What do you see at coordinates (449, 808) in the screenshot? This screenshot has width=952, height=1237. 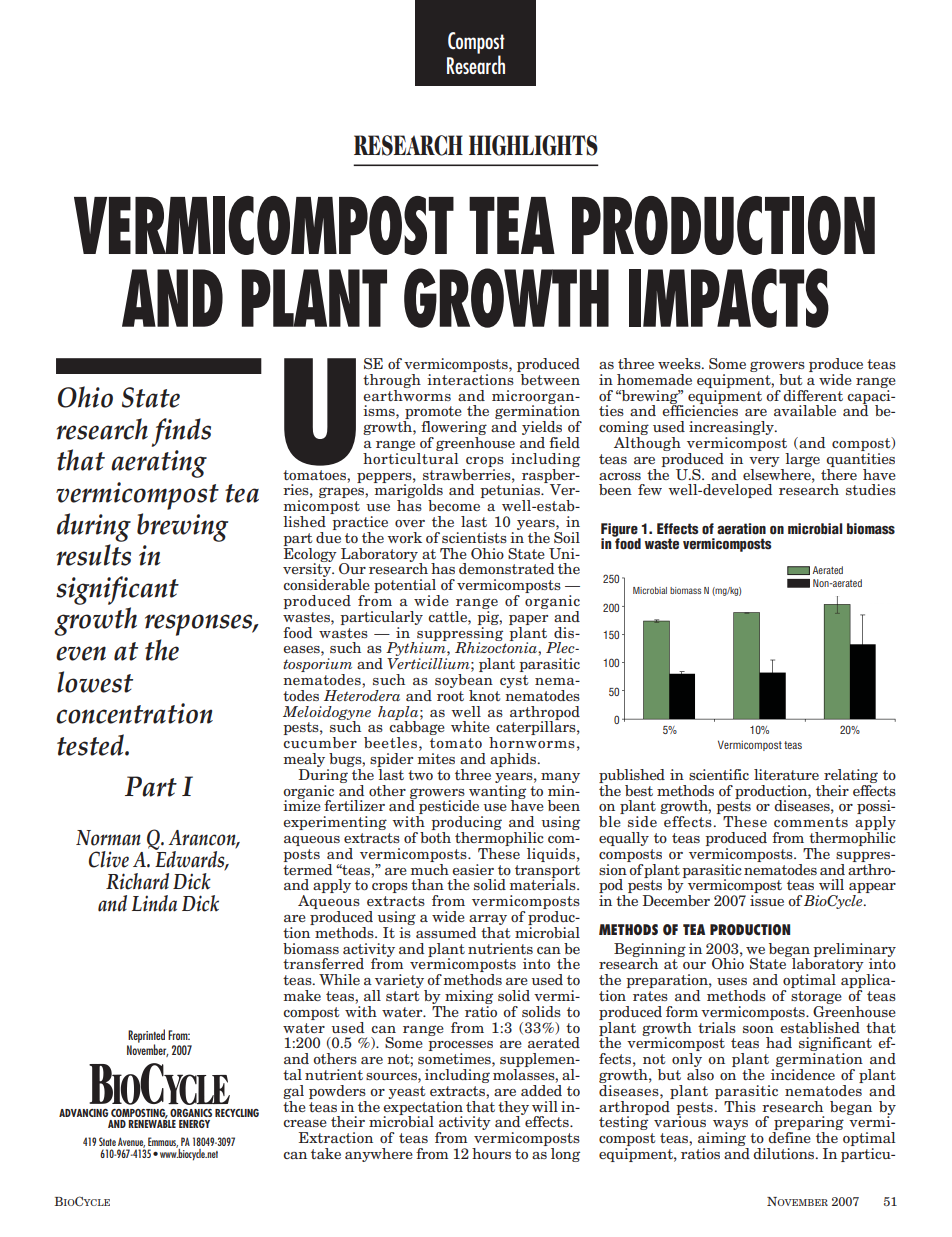 I see `pesticide` at bounding box center [449, 808].
